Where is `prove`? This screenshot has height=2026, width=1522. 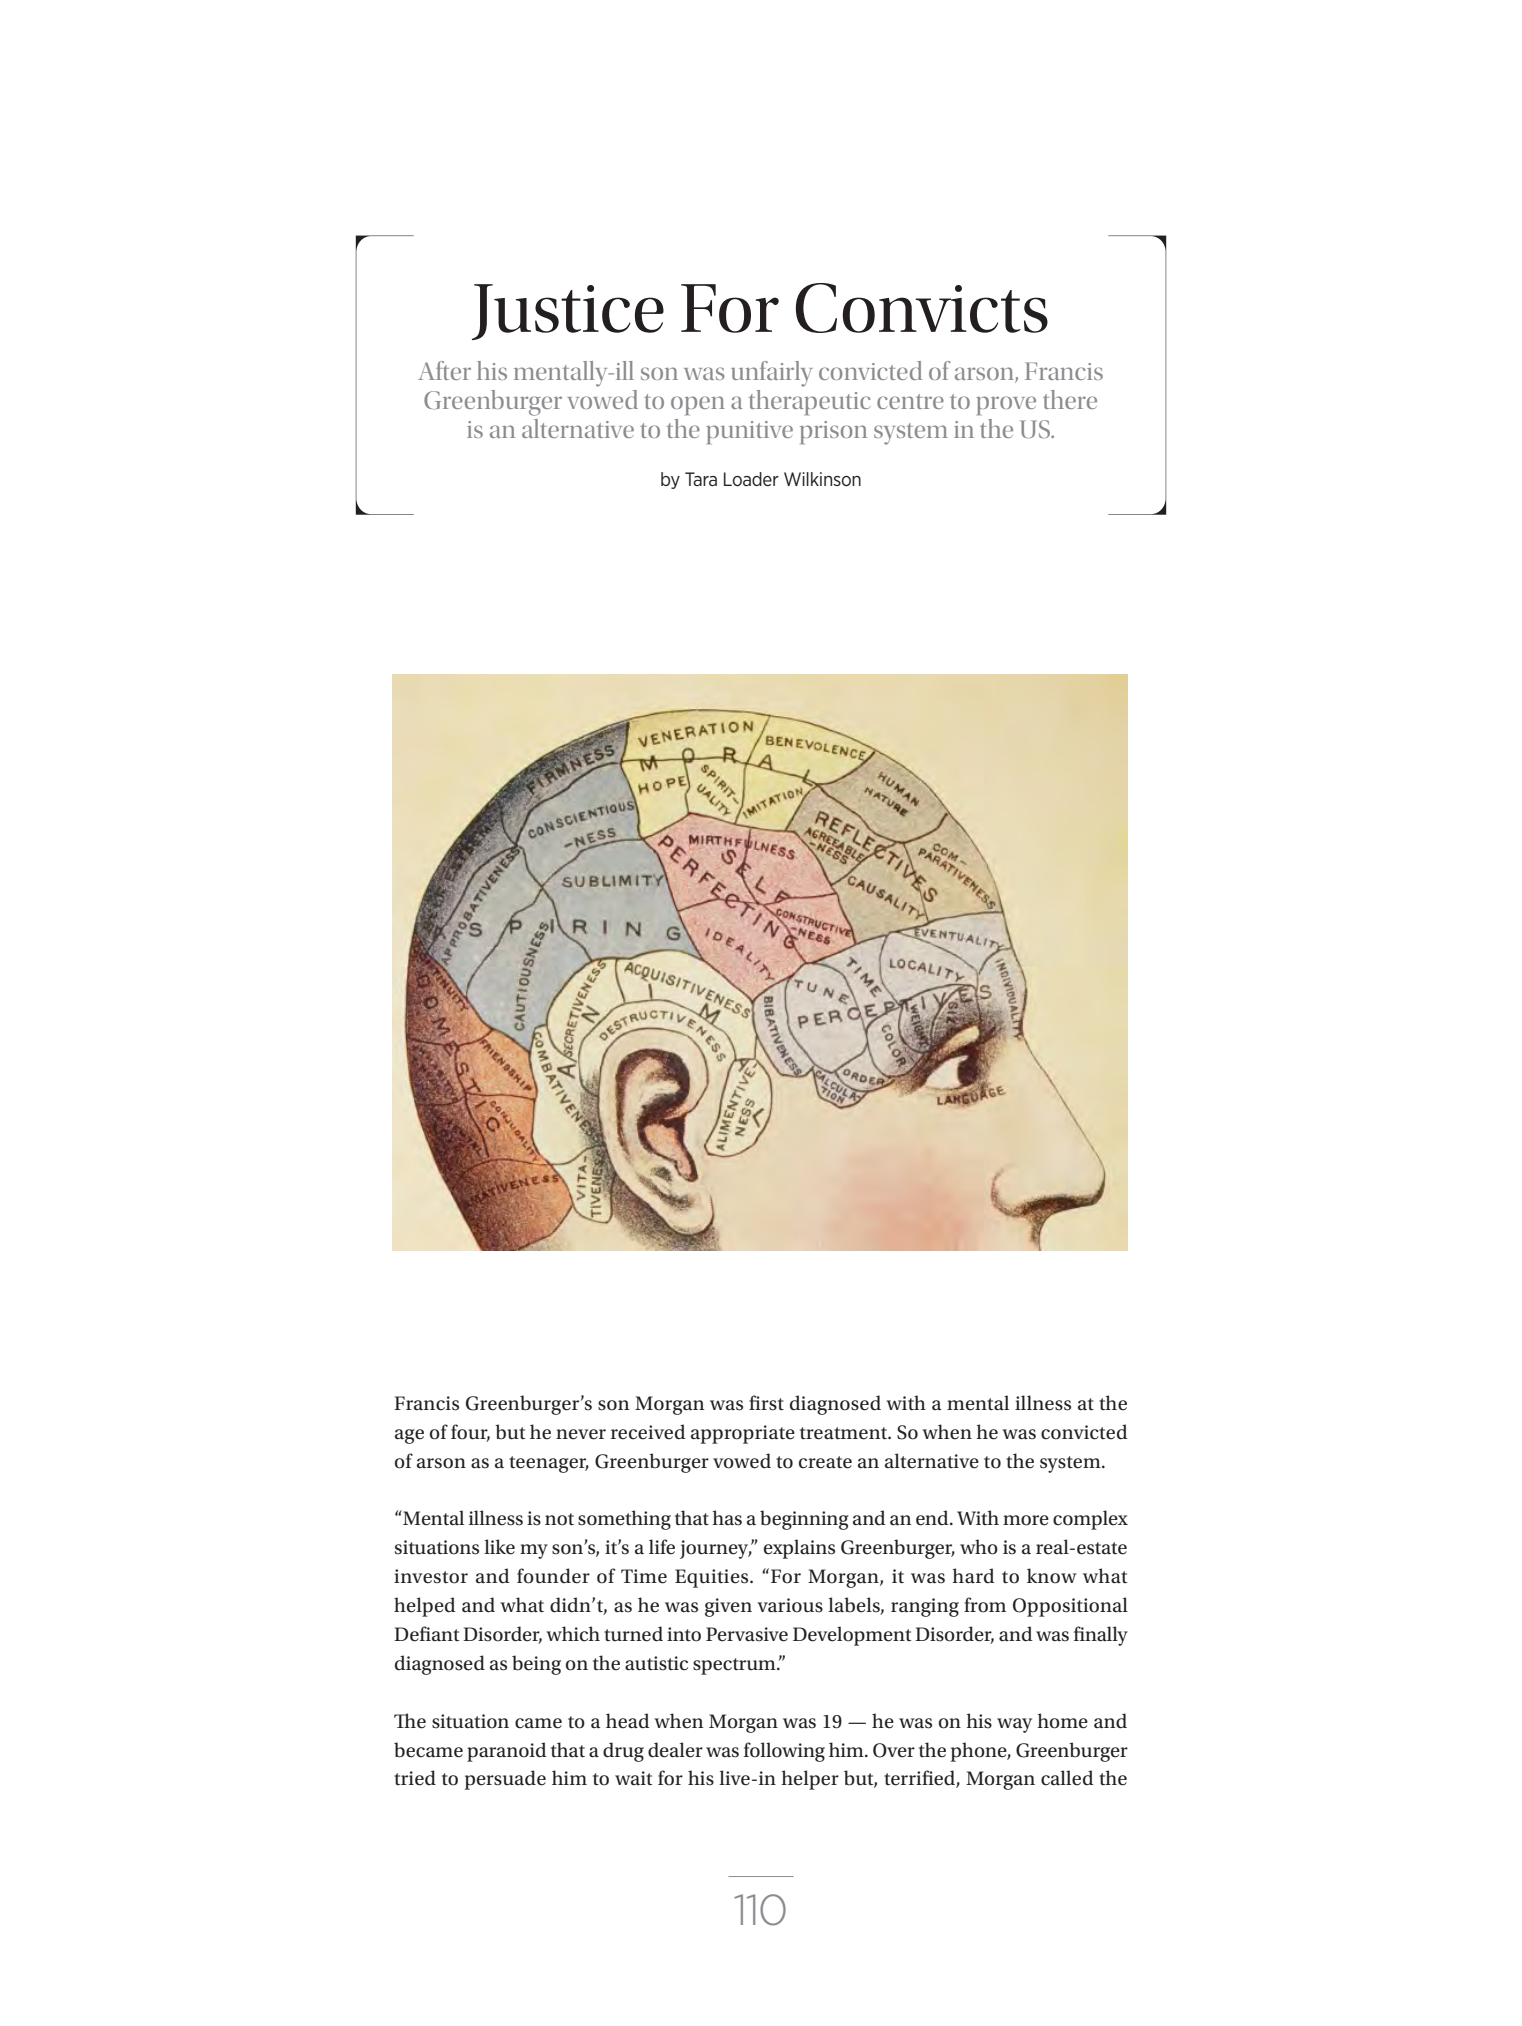
prove is located at coordinates (1006, 405).
